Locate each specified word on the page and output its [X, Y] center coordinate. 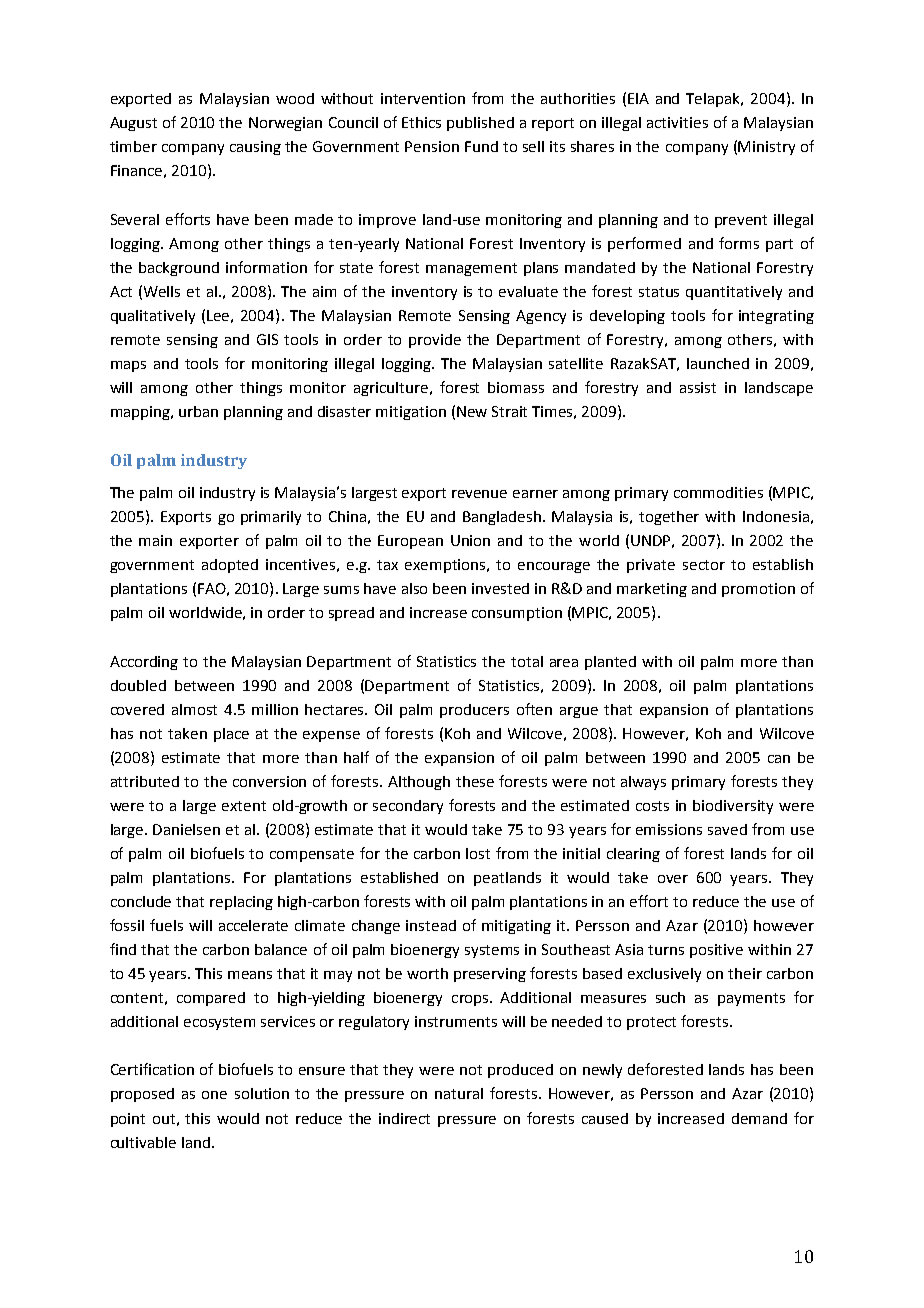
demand [759, 1118]
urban [198, 411]
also [414, 588]
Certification [152, 1069]
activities [677, 122]
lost [478, 853]
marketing [652, 590]
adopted [230, 566]
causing [255, 148]
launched [718, 363]
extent [244, 806]
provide [435, 341]
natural [459, 1093]
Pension [432, 146]
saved [727, 829]
